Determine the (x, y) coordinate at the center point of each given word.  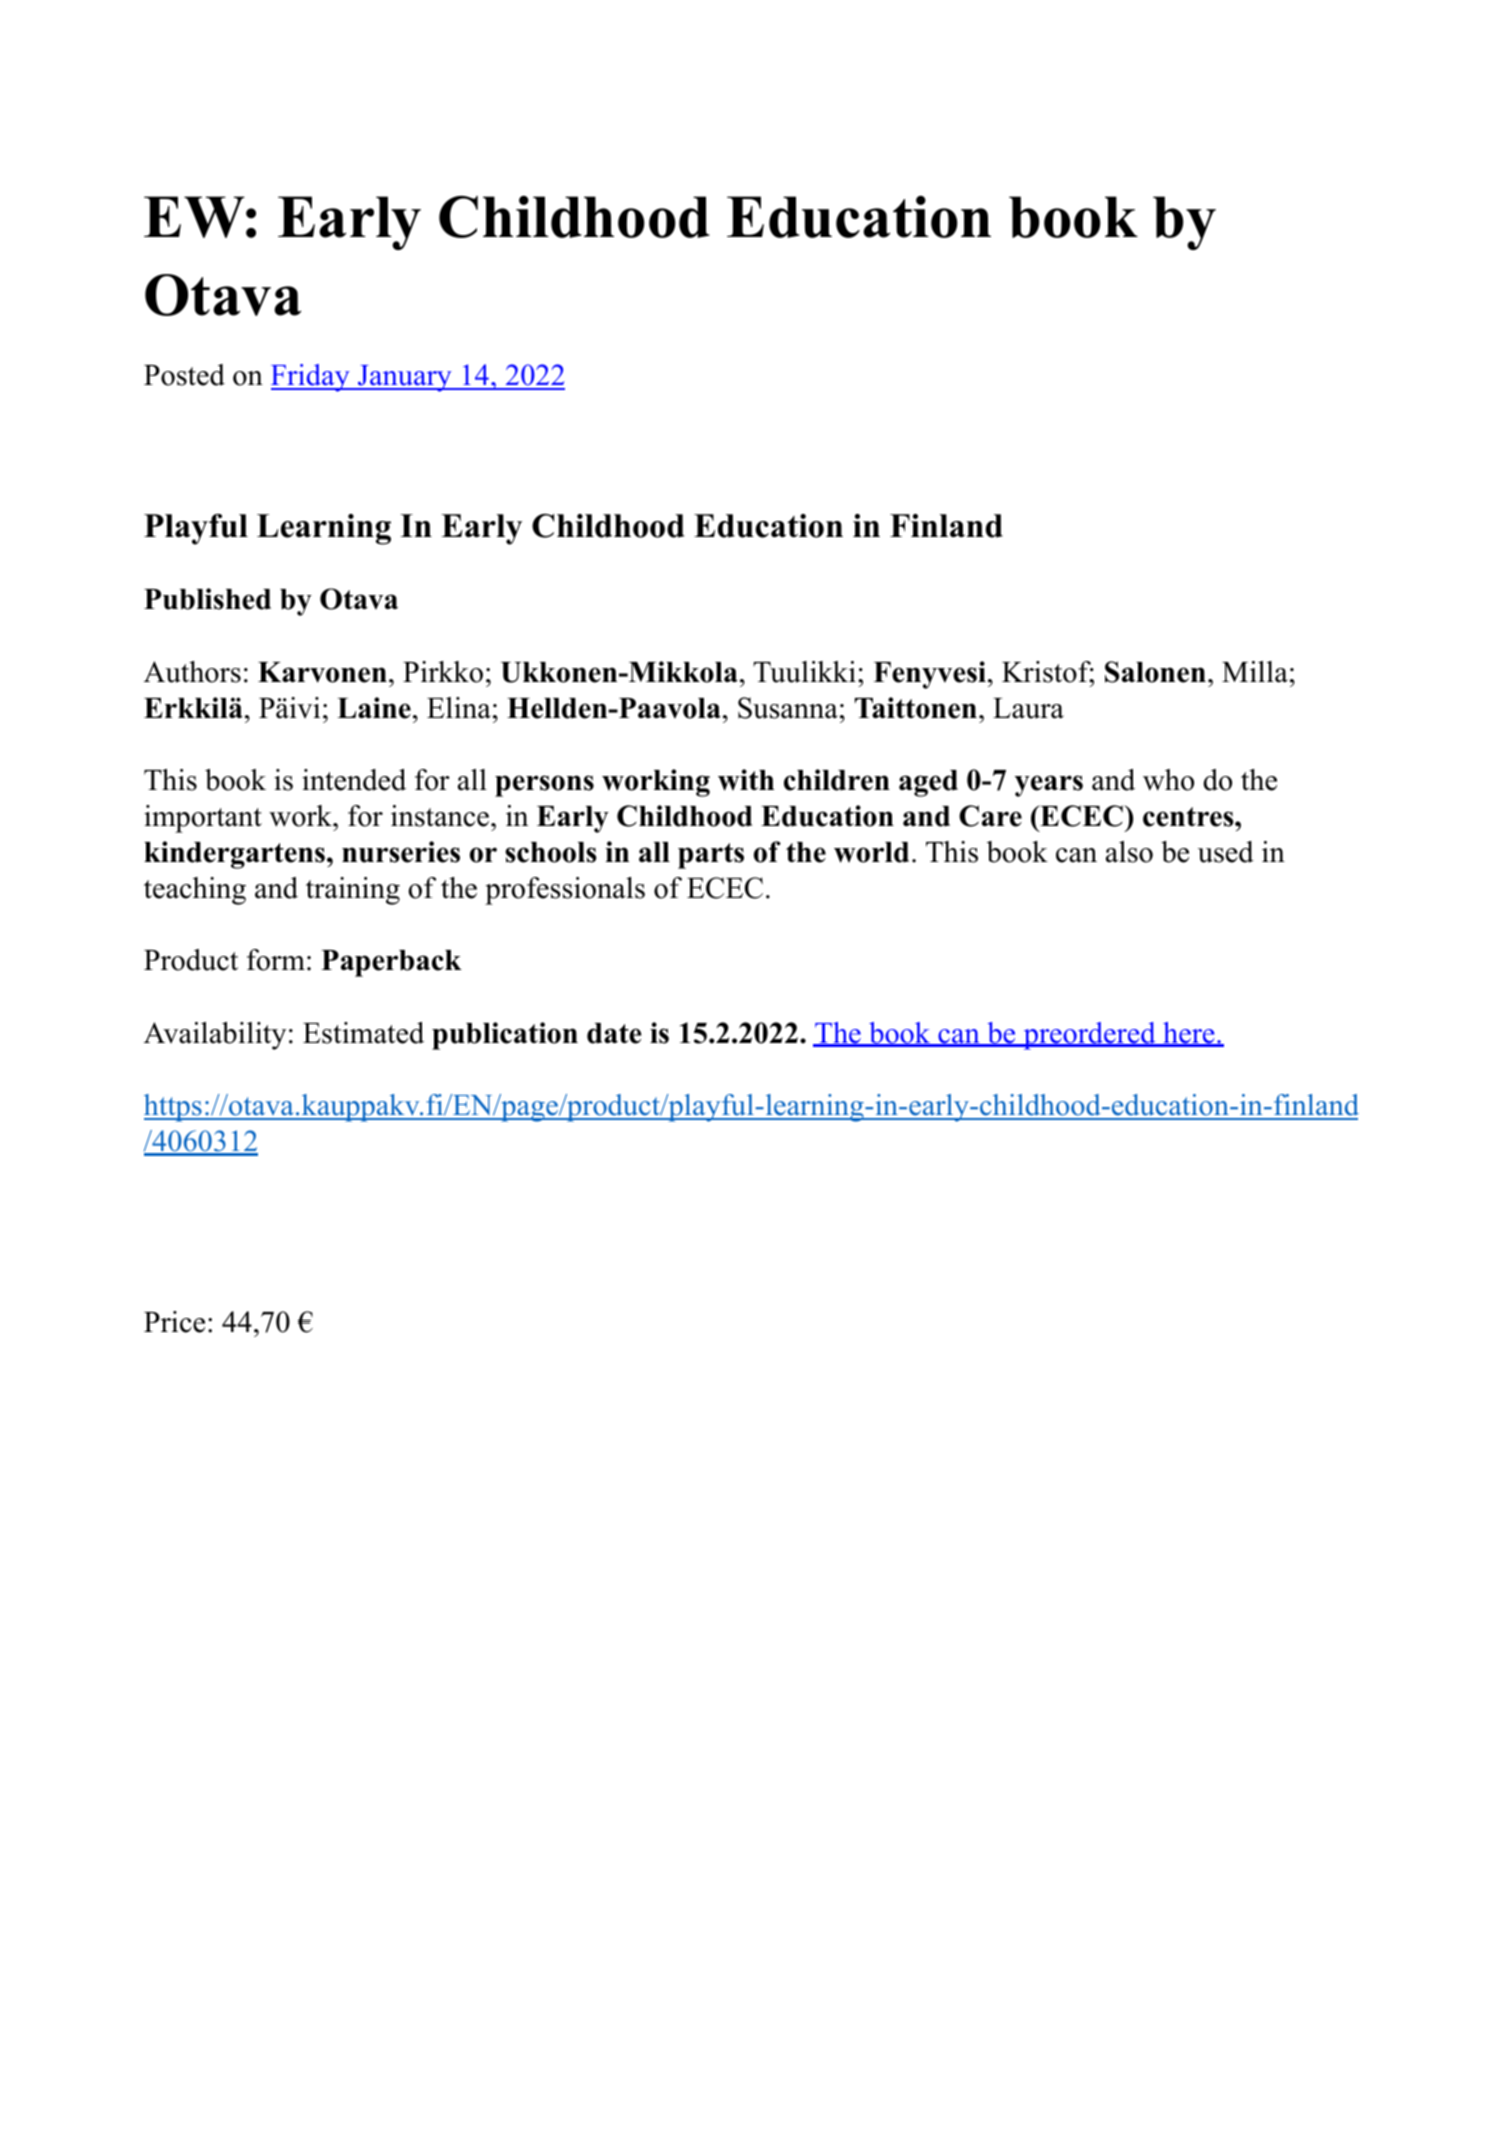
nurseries (401, 852)
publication (505, 1036)
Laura (1028, 708)
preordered (1089, 1036)
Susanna (788, 708)
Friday (311, 378)
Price (174, 1322)
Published (207, 599)
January (404, 378)
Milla (1255, 672)
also (1129, 852)
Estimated (363, 1033)
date (614, 1033)
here (1189, 1034)
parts (711, 856)
